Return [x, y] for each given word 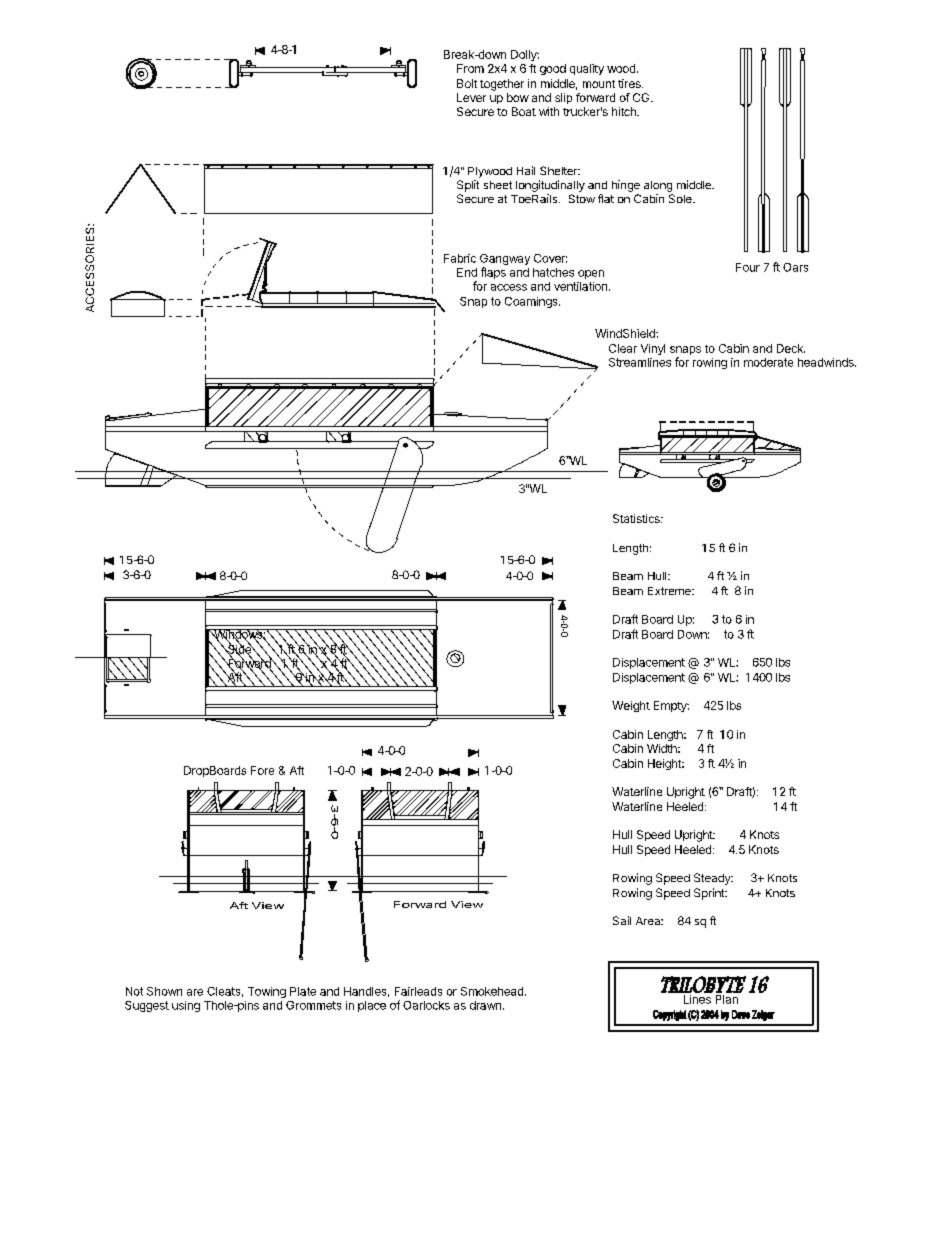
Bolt [467, 83]
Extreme [670, 591]
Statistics [637, 518]
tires [630, 83]
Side [239, 649]
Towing [267, 992]
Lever [471, 97]
